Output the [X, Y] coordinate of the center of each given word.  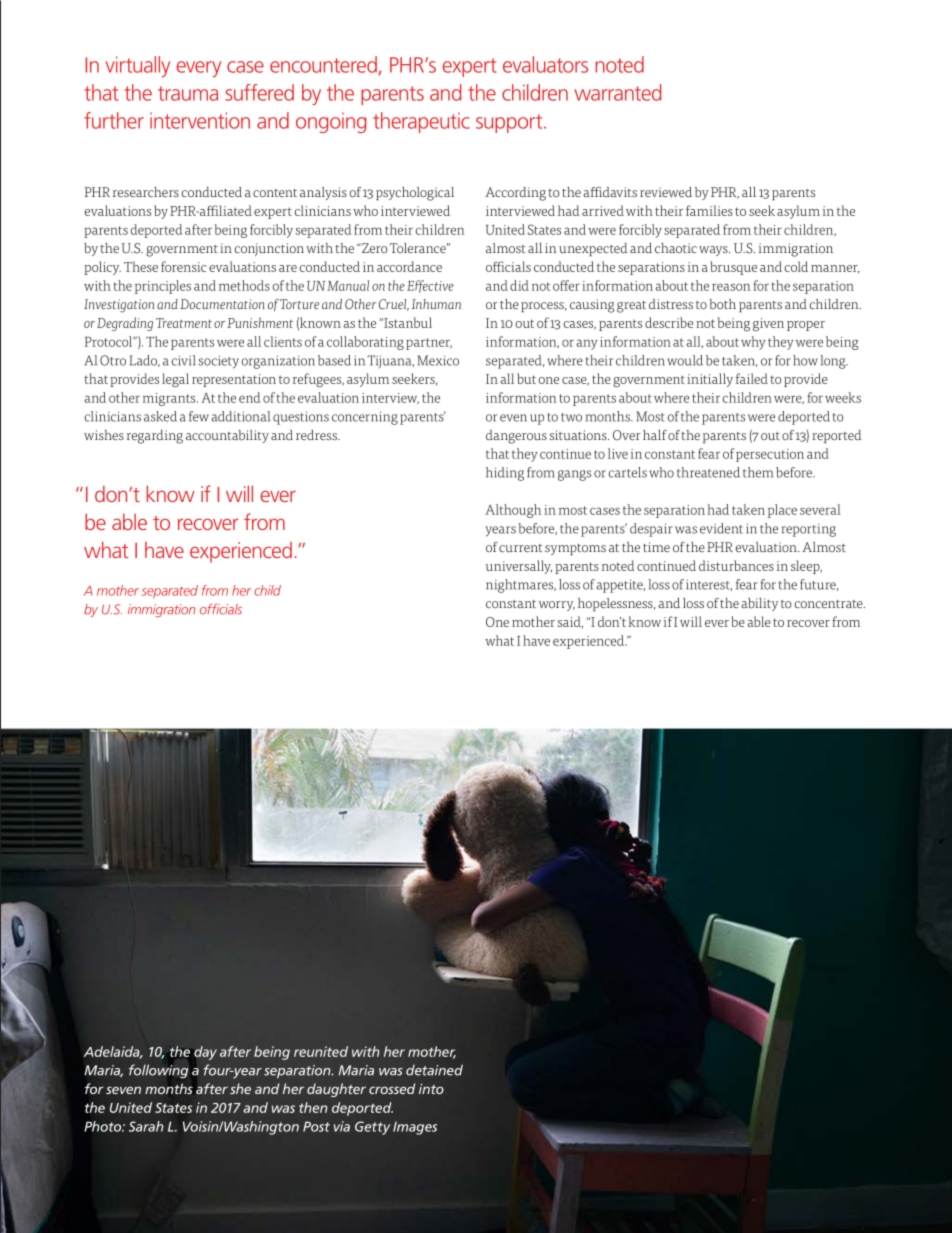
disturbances [736, 565]
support [510, 123]
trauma [188, 93]
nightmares [521, 586]
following [158, 1071]
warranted [618, 92]
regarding [155, 437]
